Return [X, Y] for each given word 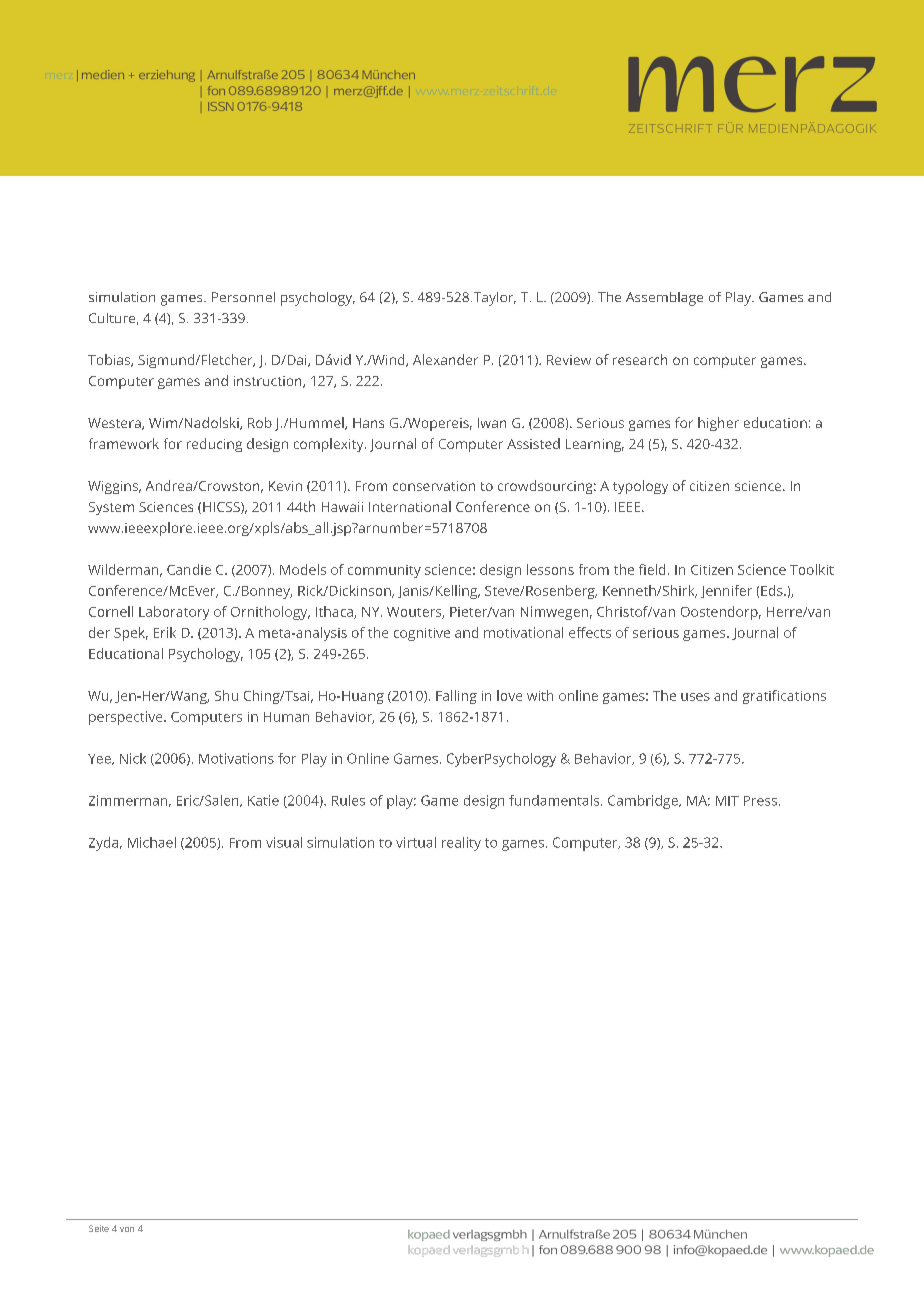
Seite [99, 1228]
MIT [727, 801]
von [127, 1229]
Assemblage [664, 299]
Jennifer [726, 591]
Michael [152, 842]
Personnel [243, 297]
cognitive [422, 634]
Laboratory [174, 613]
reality [461, 844]
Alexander [445, 359]
